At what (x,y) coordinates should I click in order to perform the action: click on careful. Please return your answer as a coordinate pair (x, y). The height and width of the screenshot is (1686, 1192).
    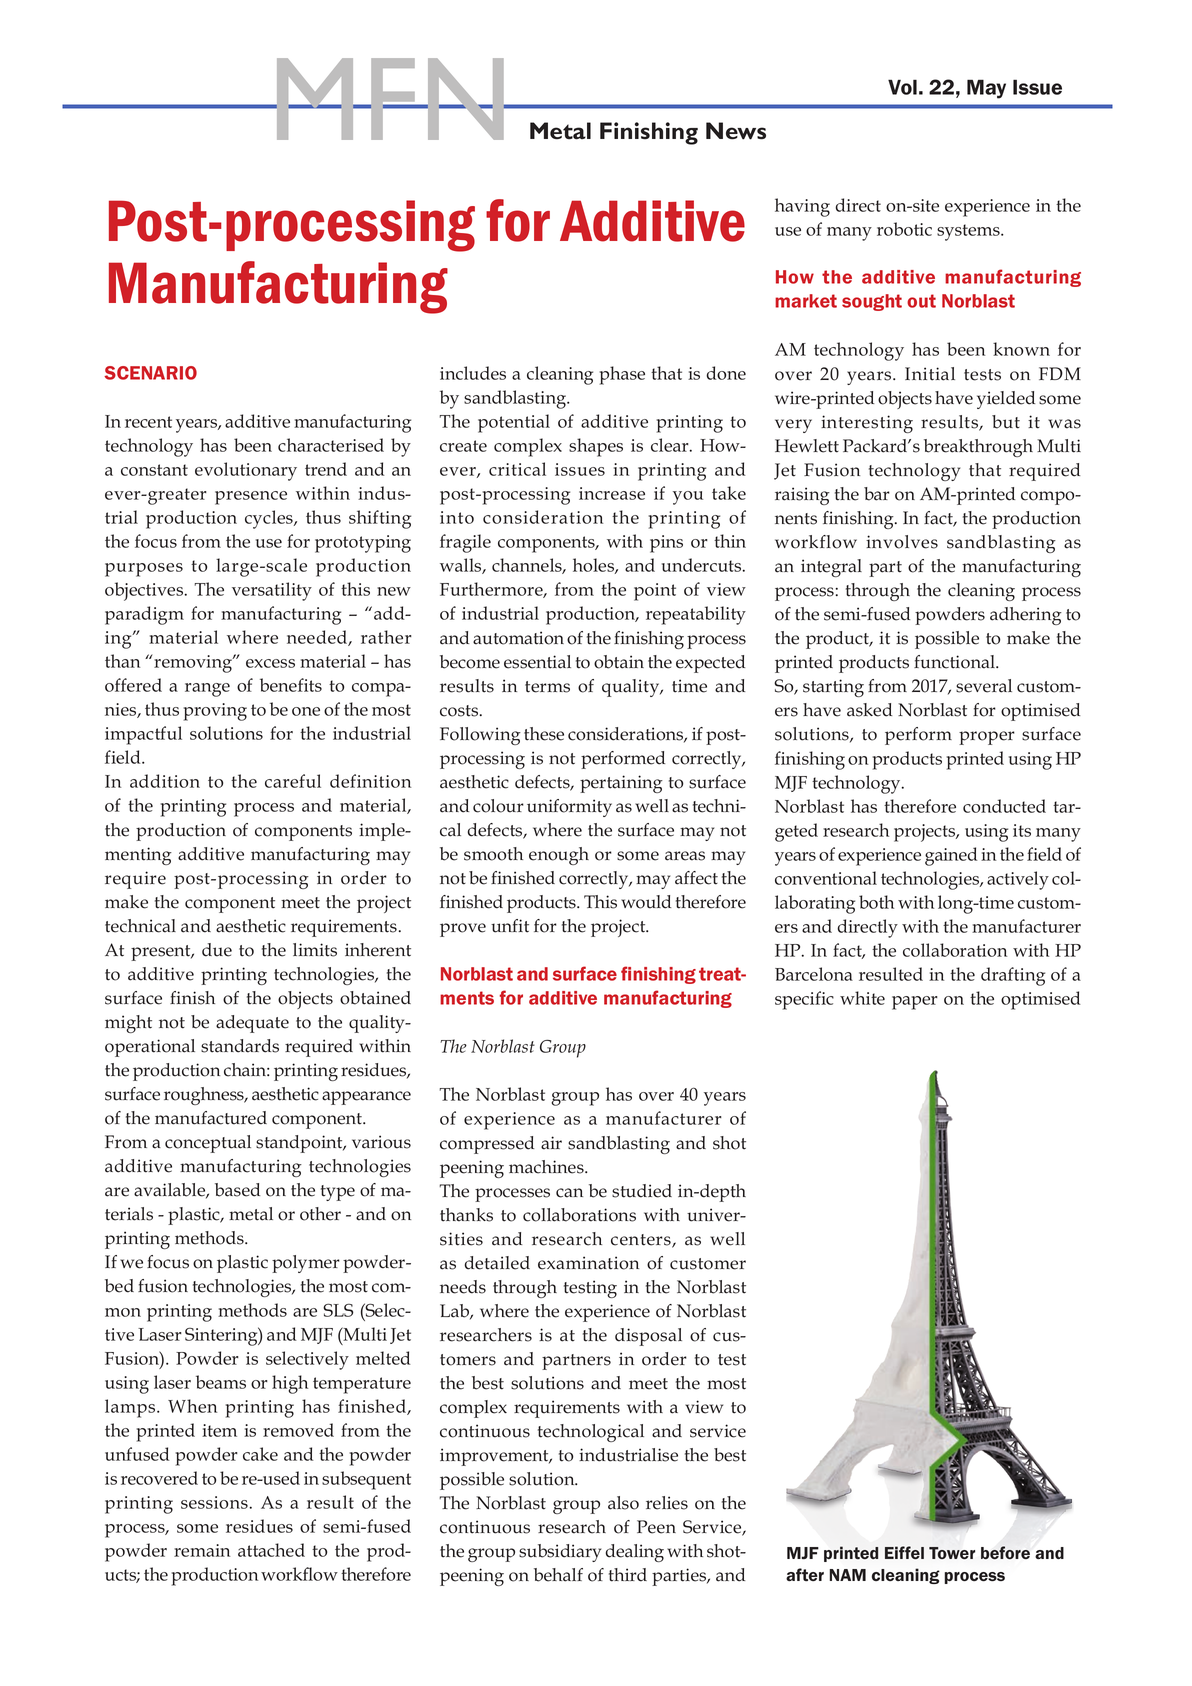
    Looking at the image, I should click on (293, 781).
